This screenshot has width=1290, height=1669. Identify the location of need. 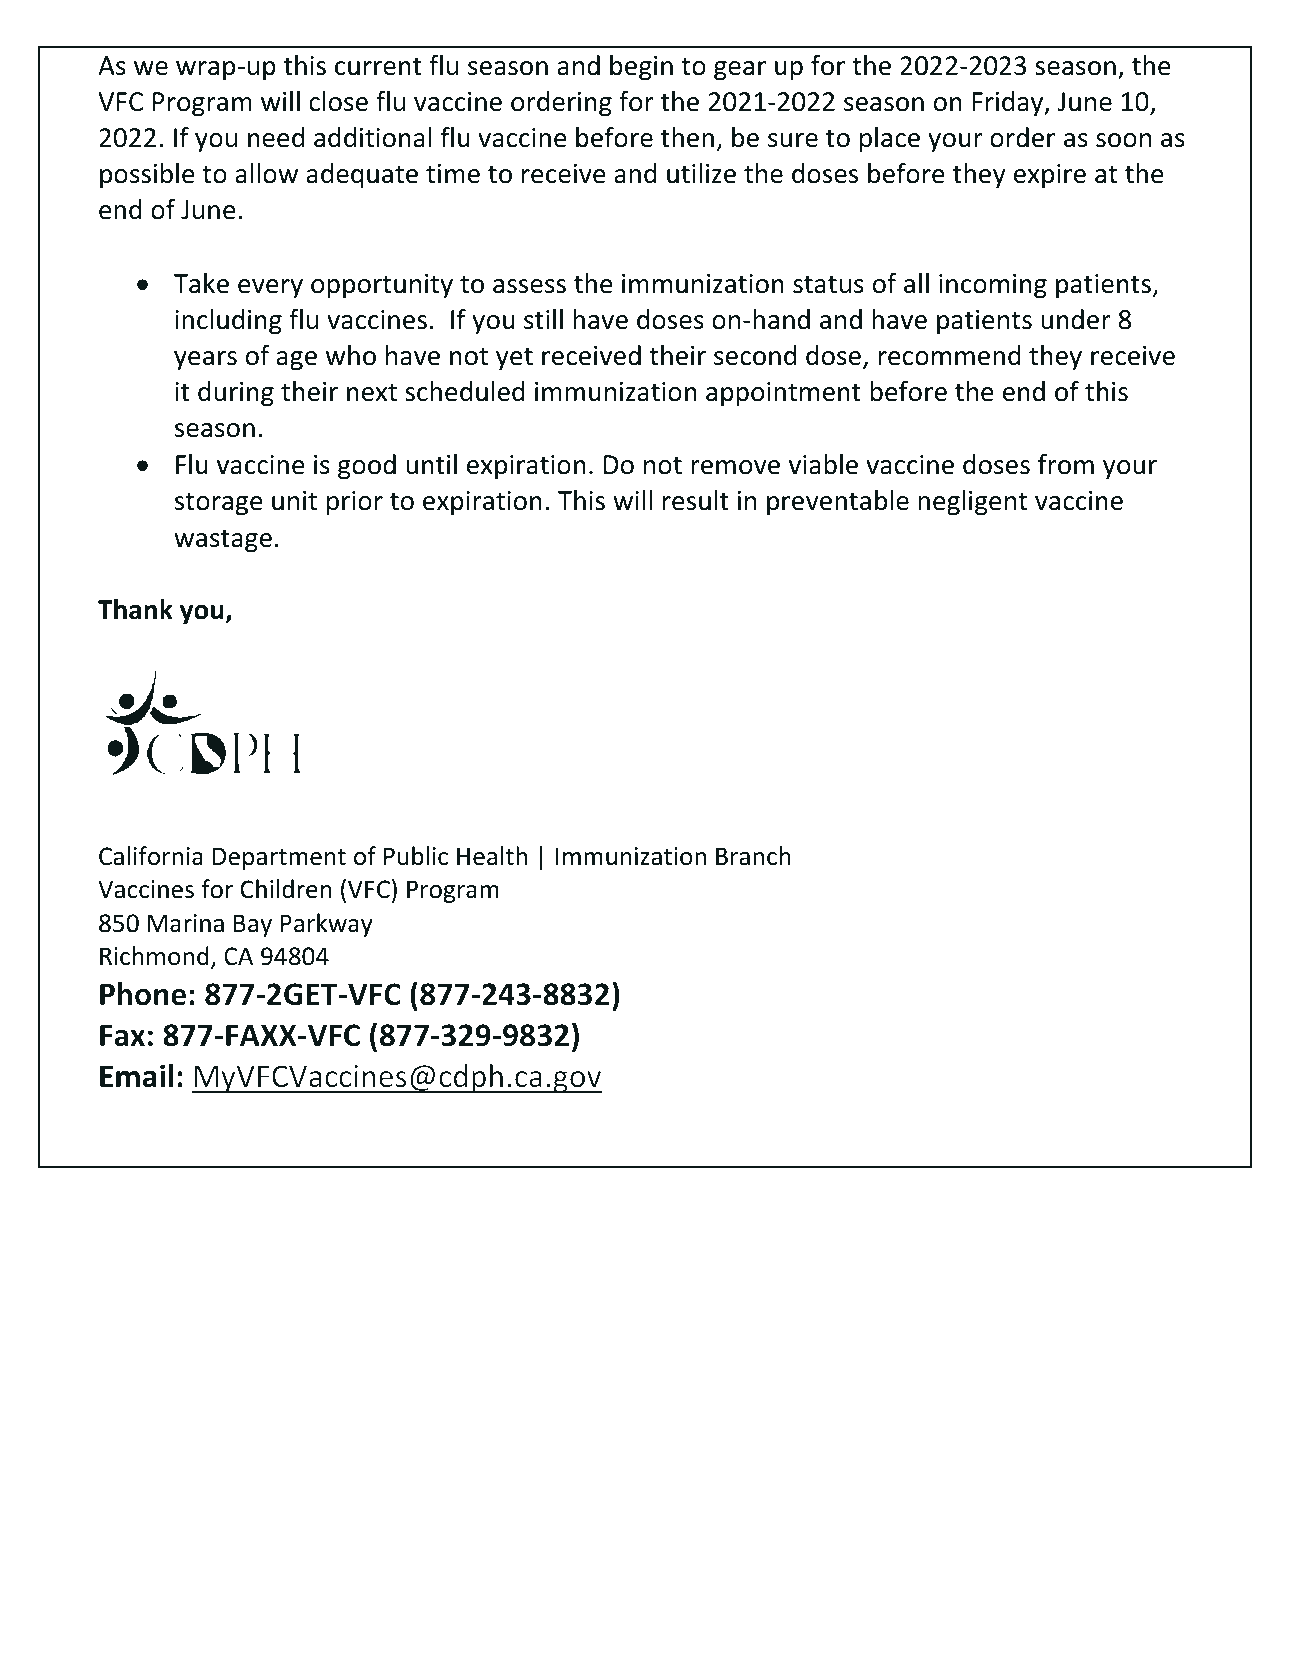
(276, 137).
